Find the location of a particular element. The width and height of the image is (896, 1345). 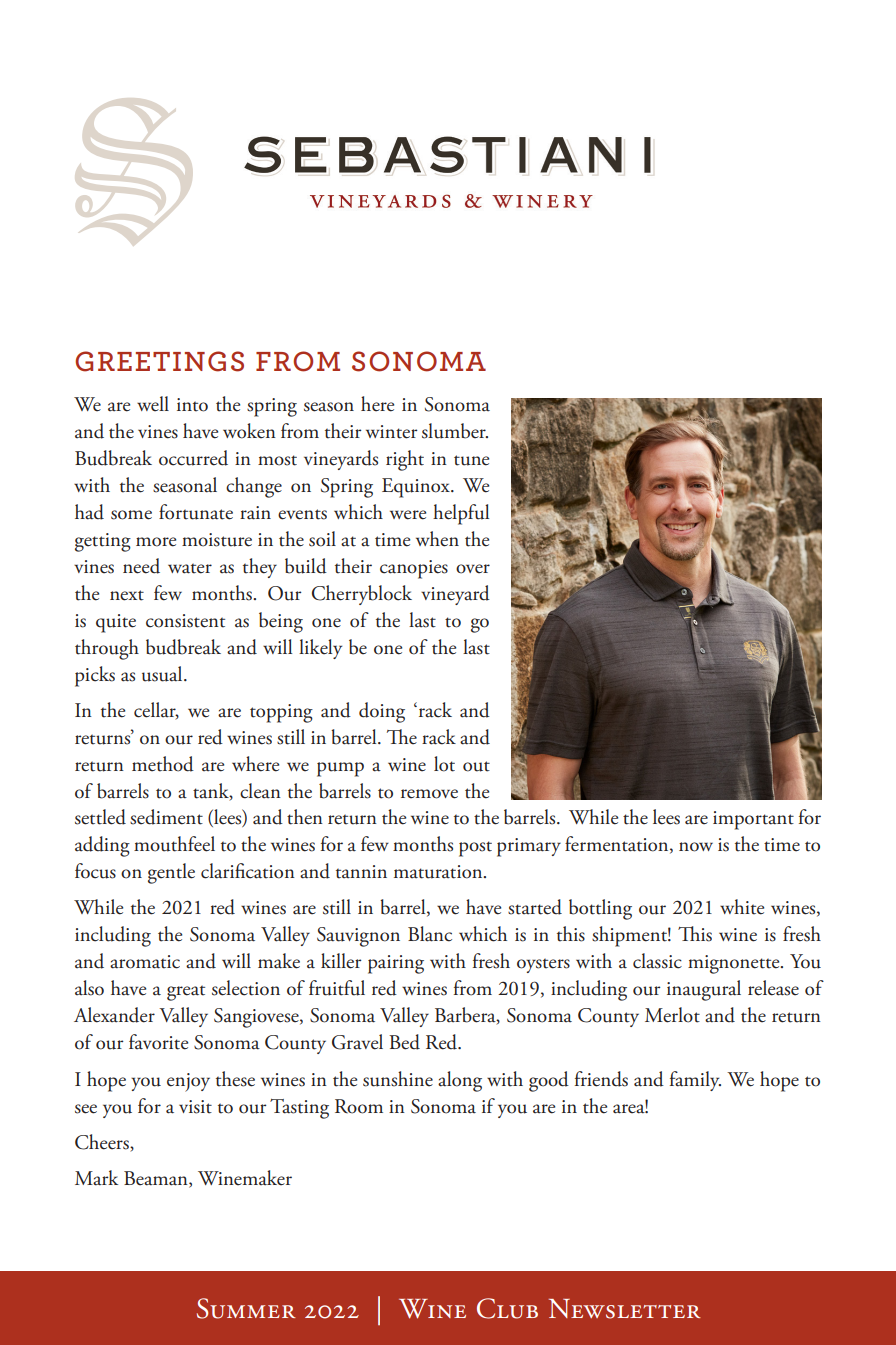

post is located at coordinates (475, 849).
